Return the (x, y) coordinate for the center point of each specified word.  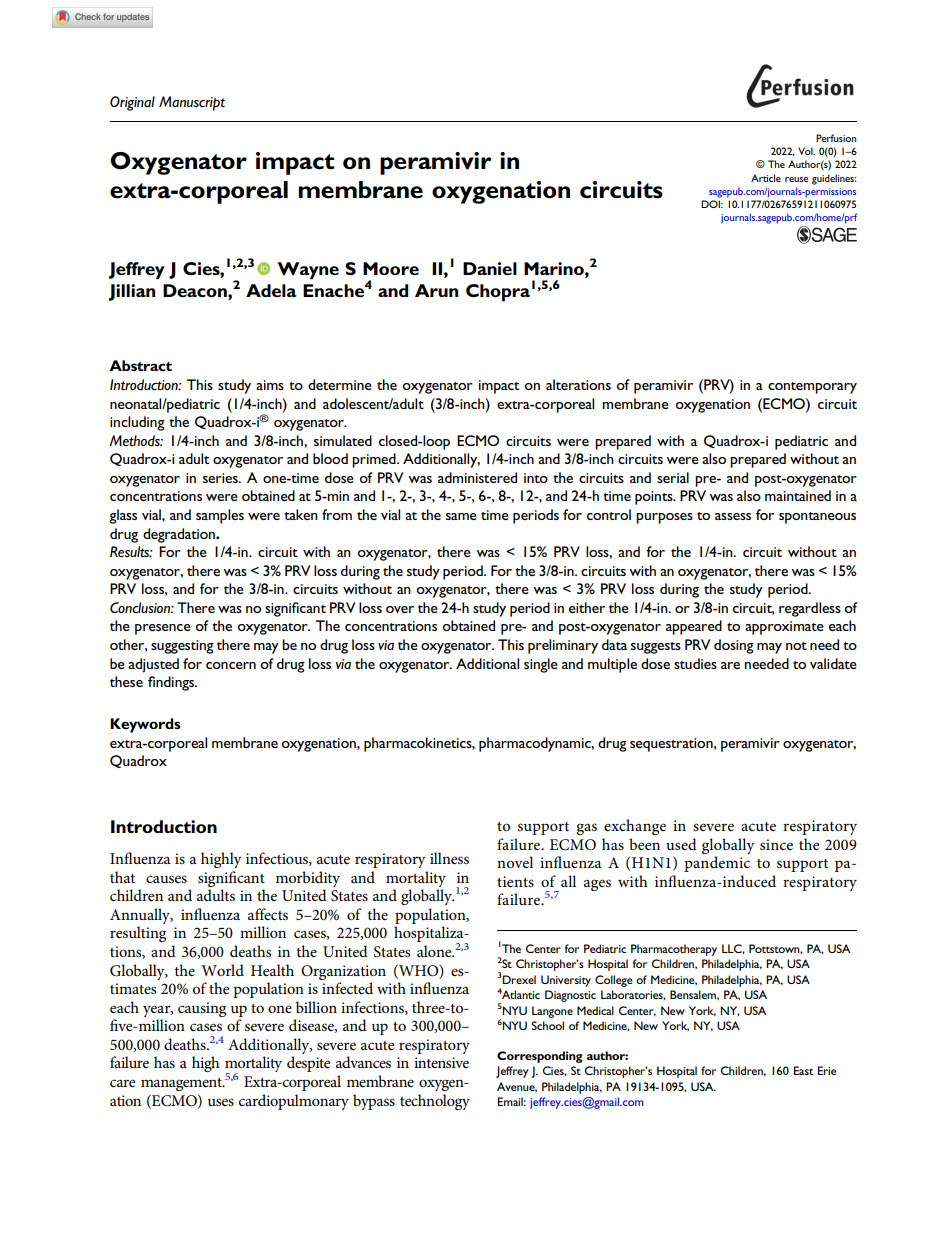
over (400, 609)
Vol (806, 151)
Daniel (490, 268)
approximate (784, 628)
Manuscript (192, 103)
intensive (441, 1062)
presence (163, 629)
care (122, 1083)
